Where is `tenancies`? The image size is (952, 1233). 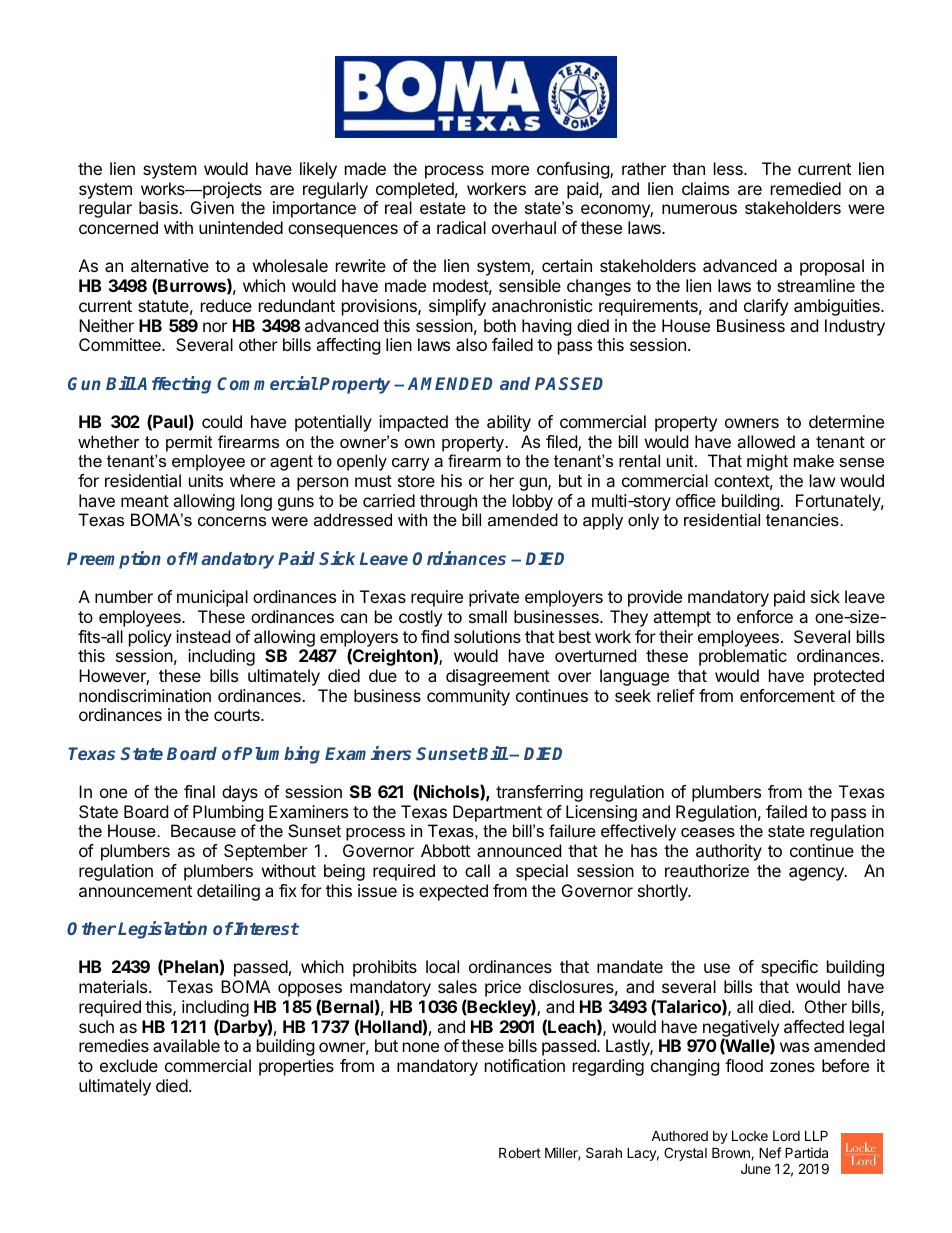
tenancies is located at coordinates (802, 519).
